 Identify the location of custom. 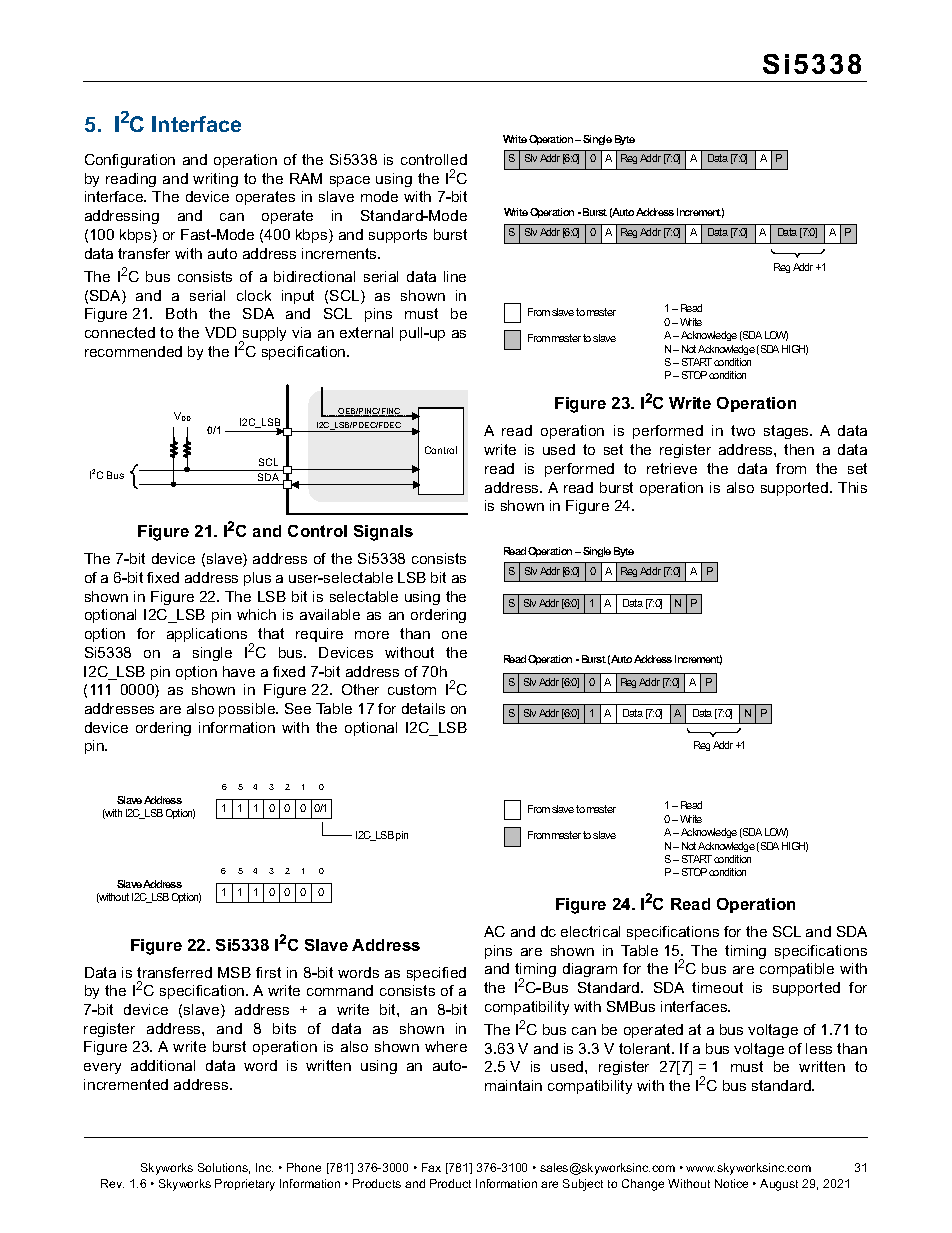
(412, 689).
